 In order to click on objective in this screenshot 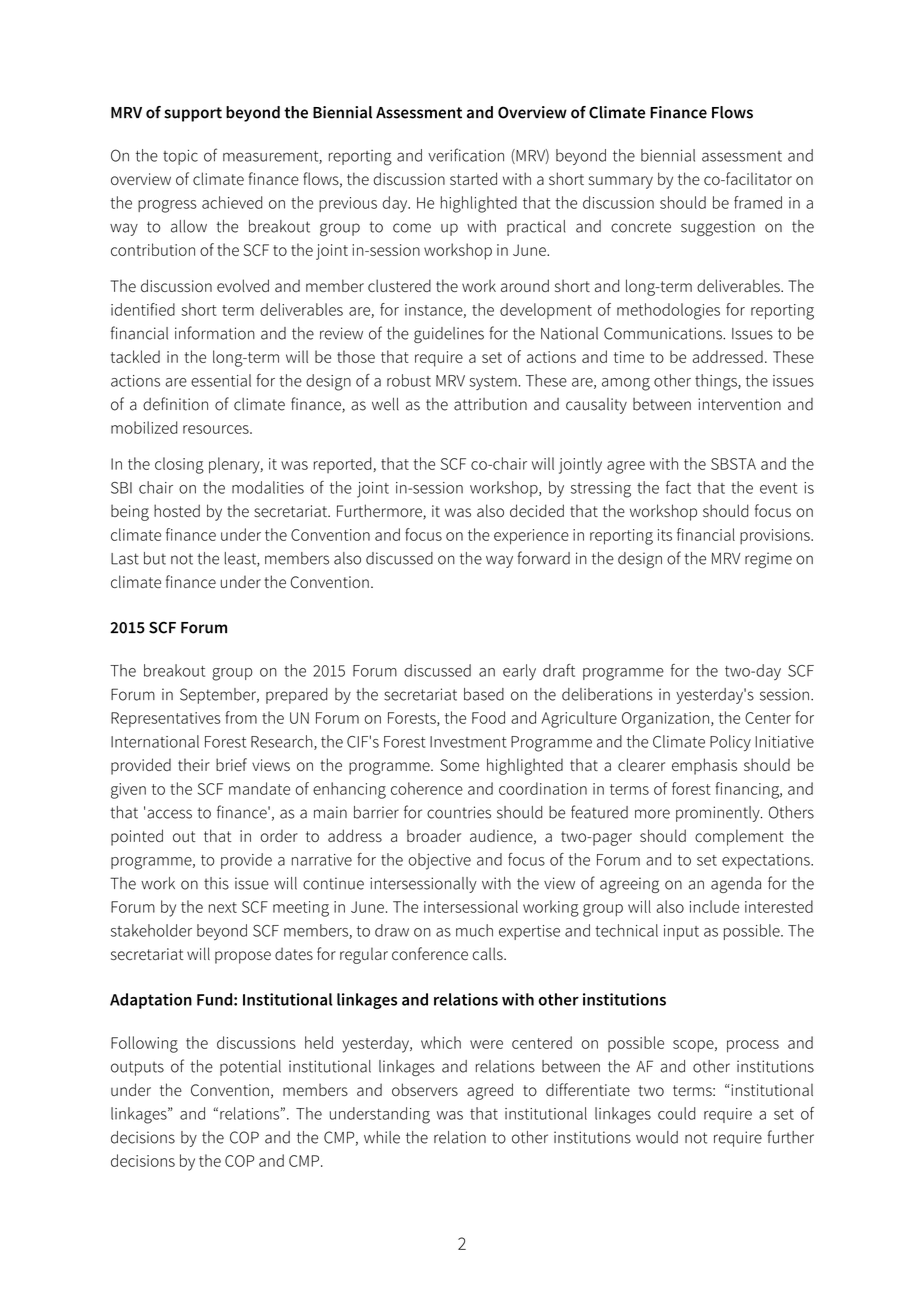, I will do `click(439, 861)`.
